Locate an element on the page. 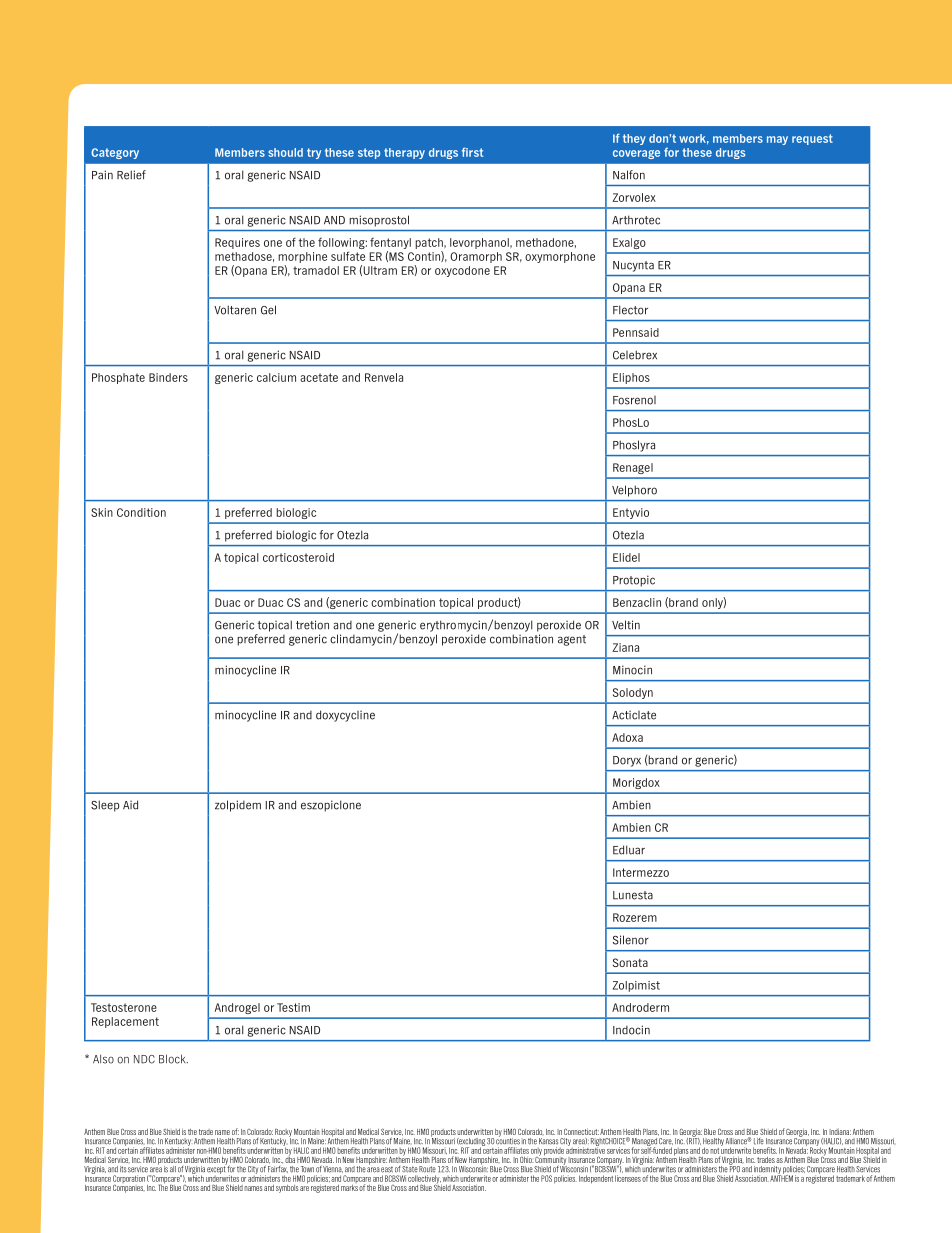 The image size is (952, 1233). first is located at coordinates (472, 152).
